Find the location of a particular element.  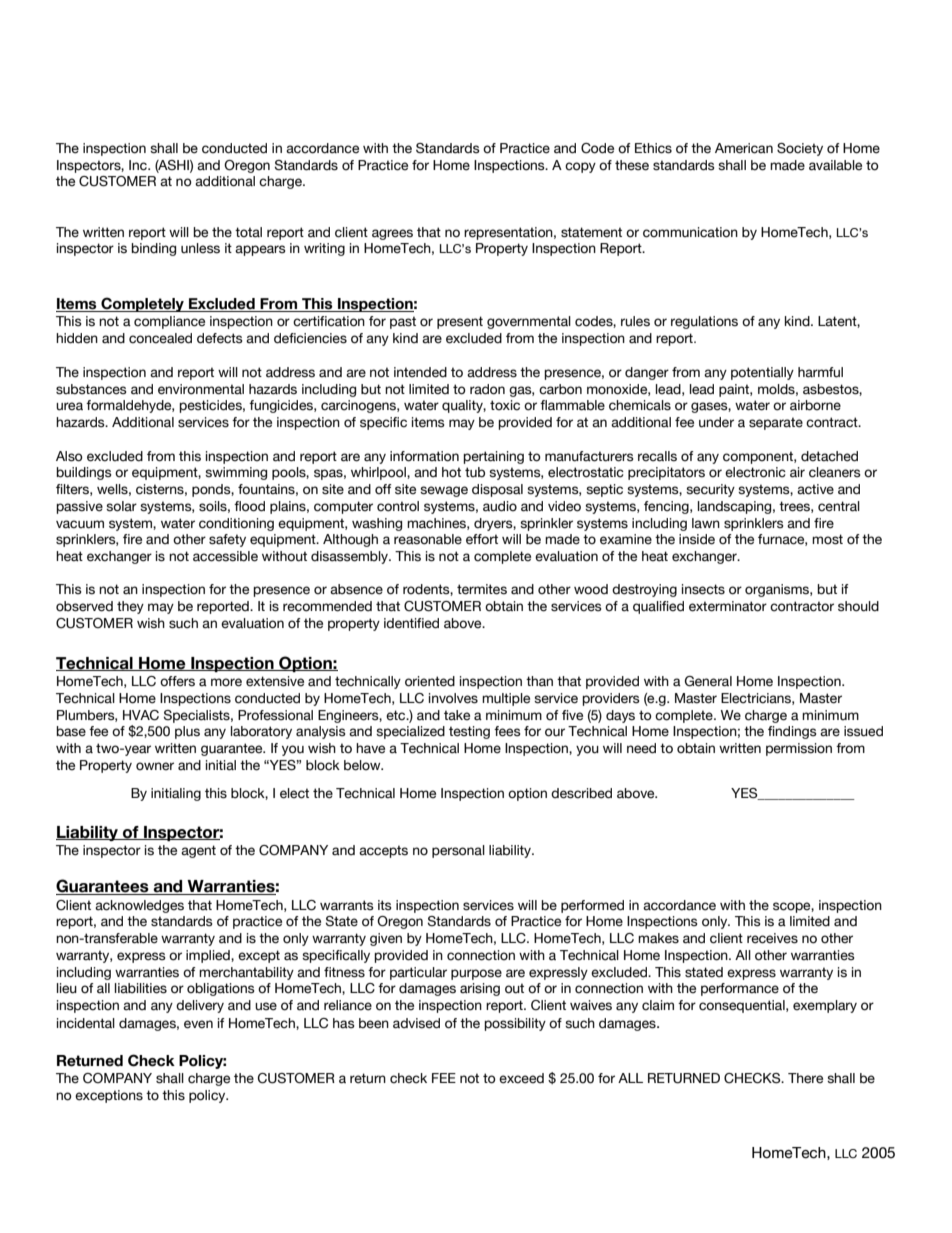

even is located at coordinates (198, 1024).
